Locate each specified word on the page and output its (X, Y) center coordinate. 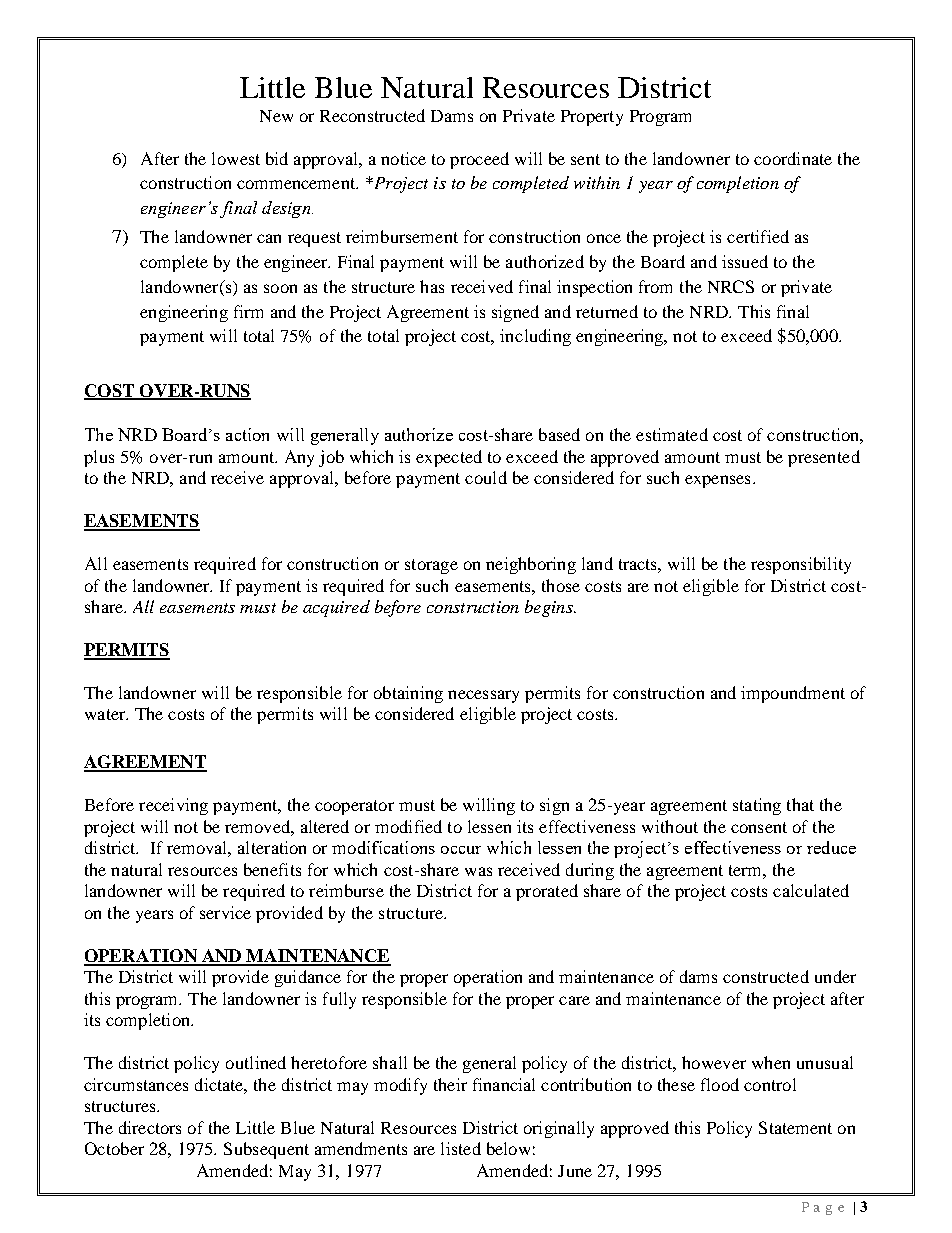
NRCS (731, 286)
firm (248, 311)
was (478, 871)
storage (431, 566)
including (535, 337)
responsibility (801, 565)
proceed (479, 160)
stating (757, 806)
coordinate (793, 158)
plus (99, 458)
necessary (483, 696)
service (225, 912)
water (106, 714)
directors (150, 1127)
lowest (236, 158)
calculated (811, 890)
